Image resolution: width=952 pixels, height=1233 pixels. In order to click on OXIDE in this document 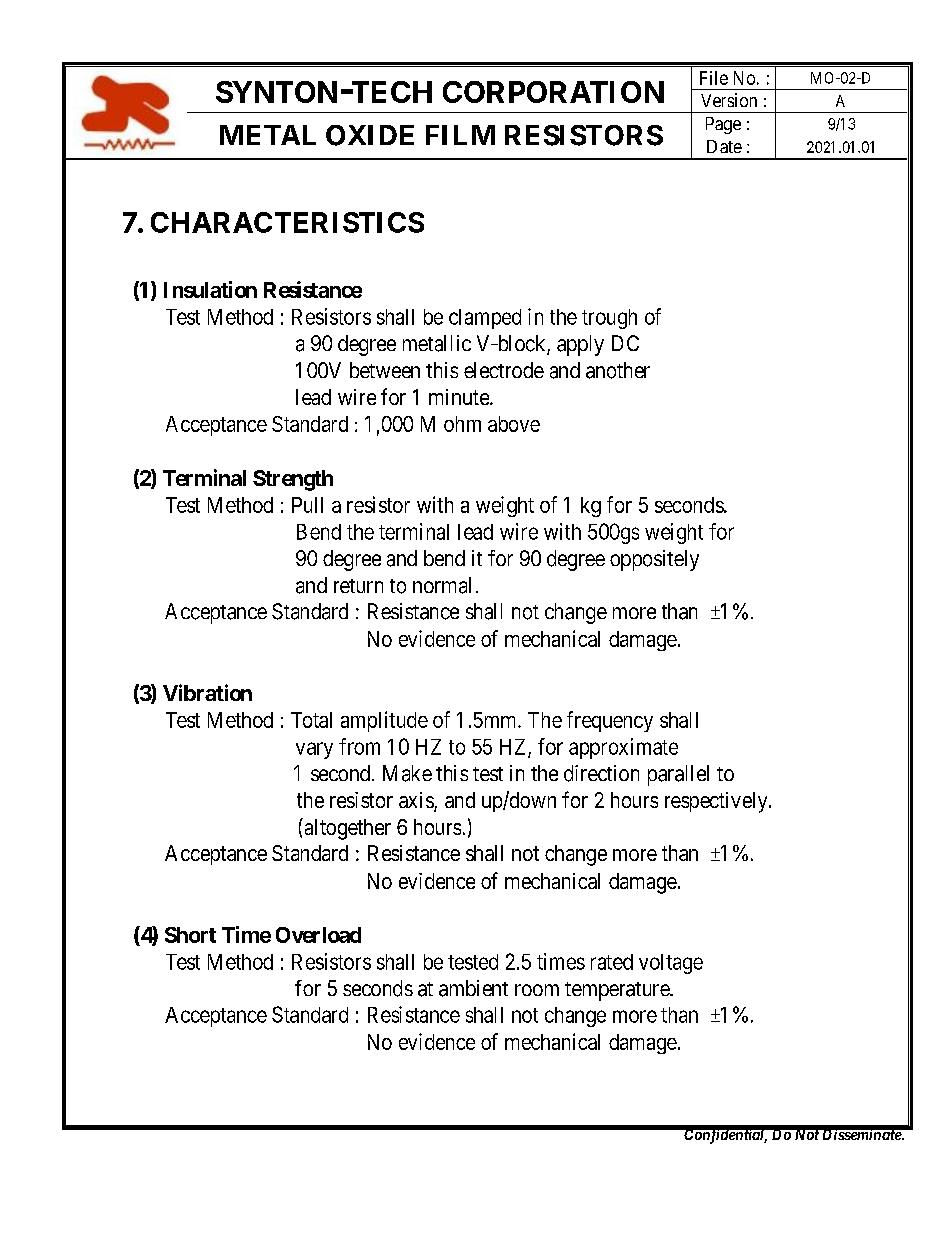, I will do `click(370, 135)`.
